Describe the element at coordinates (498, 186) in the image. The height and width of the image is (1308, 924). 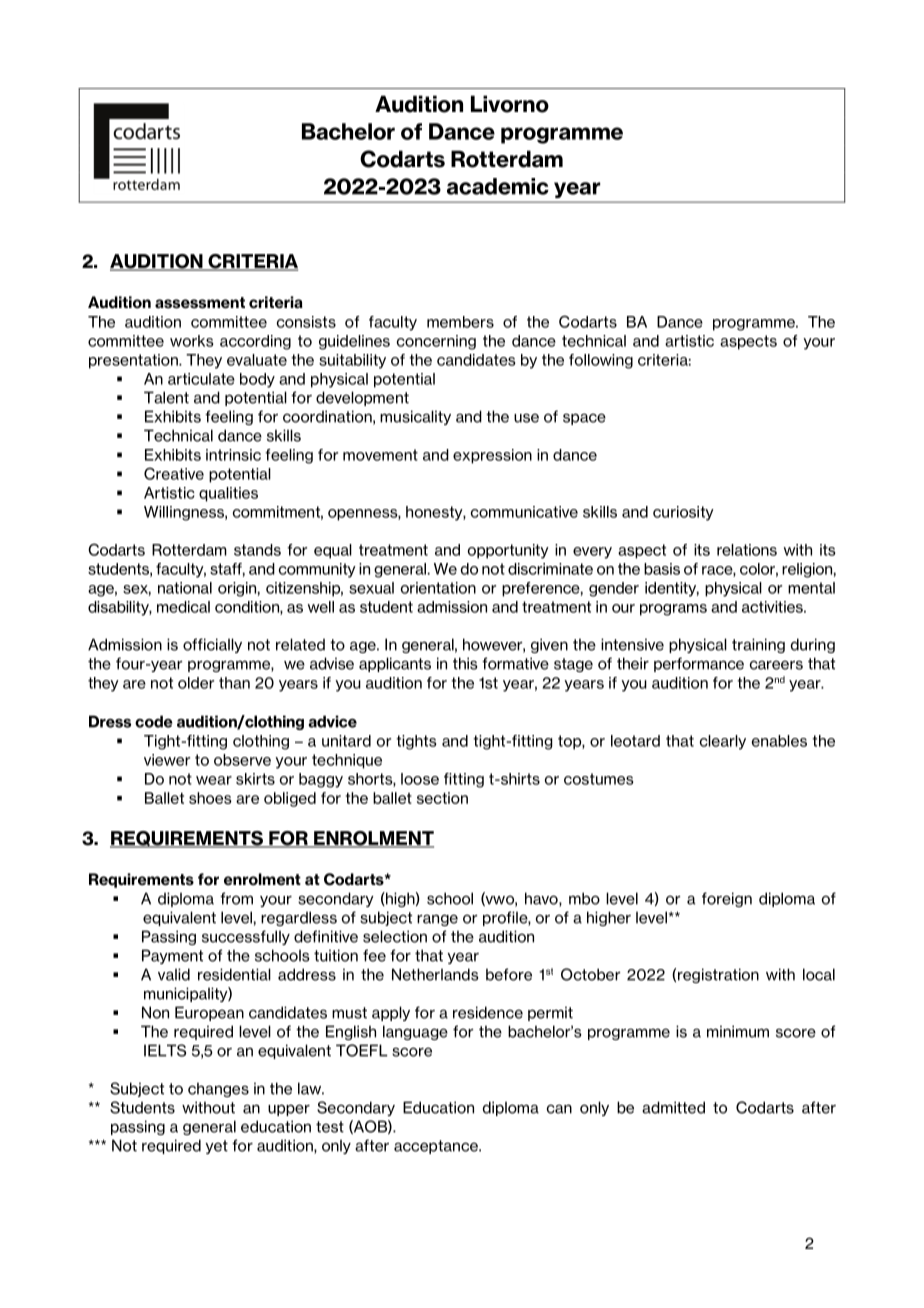
I see `academic` at that location.
